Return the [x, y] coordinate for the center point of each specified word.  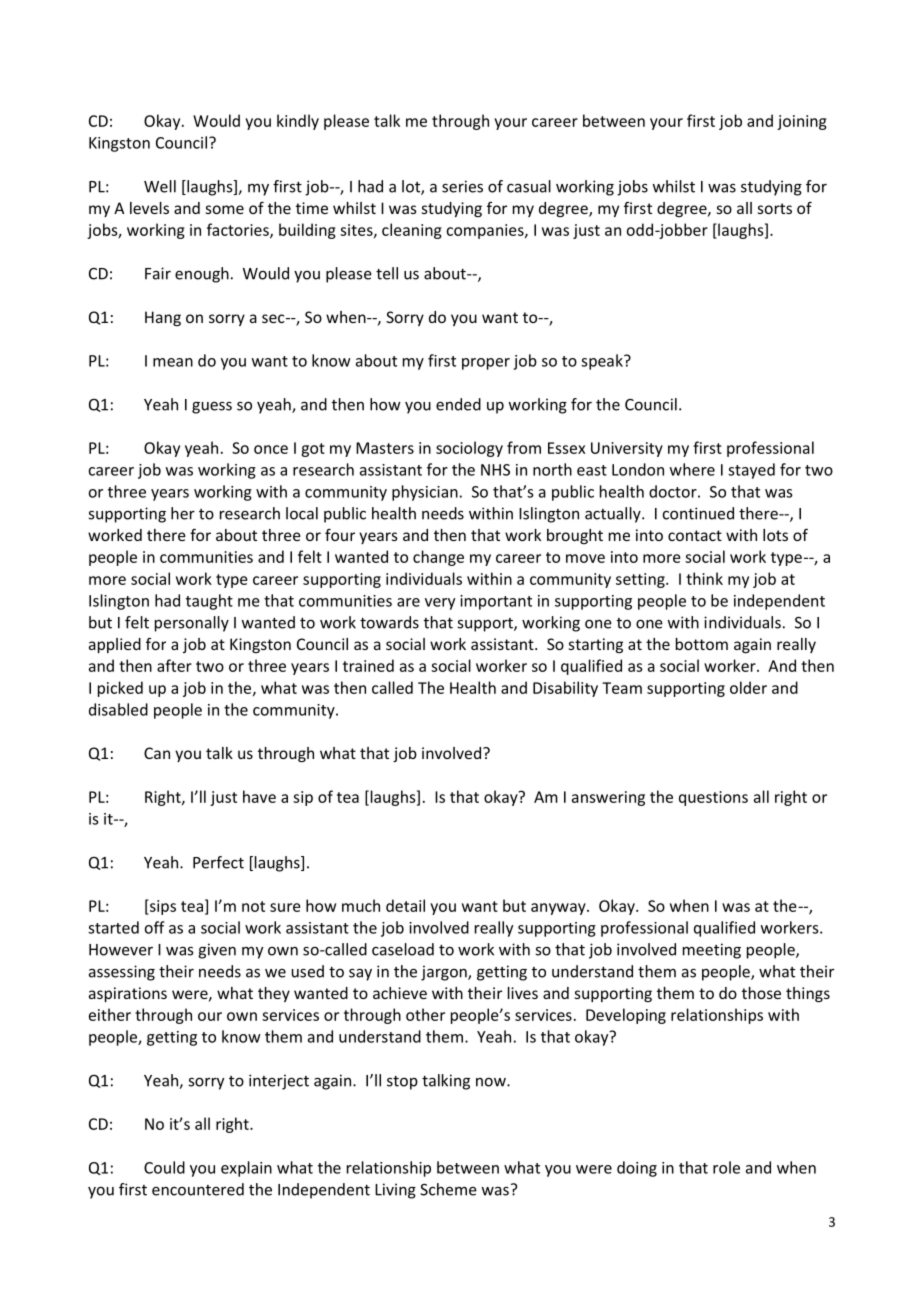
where [692, 469]
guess [212, 407]
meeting [712, 951]
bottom [702, 644]
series [462, 186]
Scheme [448, 1189]
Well [160, 186]
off [155, 927]
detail [405, 905]
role [726, 1167]
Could [164, 1167]
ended [458, 404]
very [440, 604]
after [174, 665]
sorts [775, 208]
